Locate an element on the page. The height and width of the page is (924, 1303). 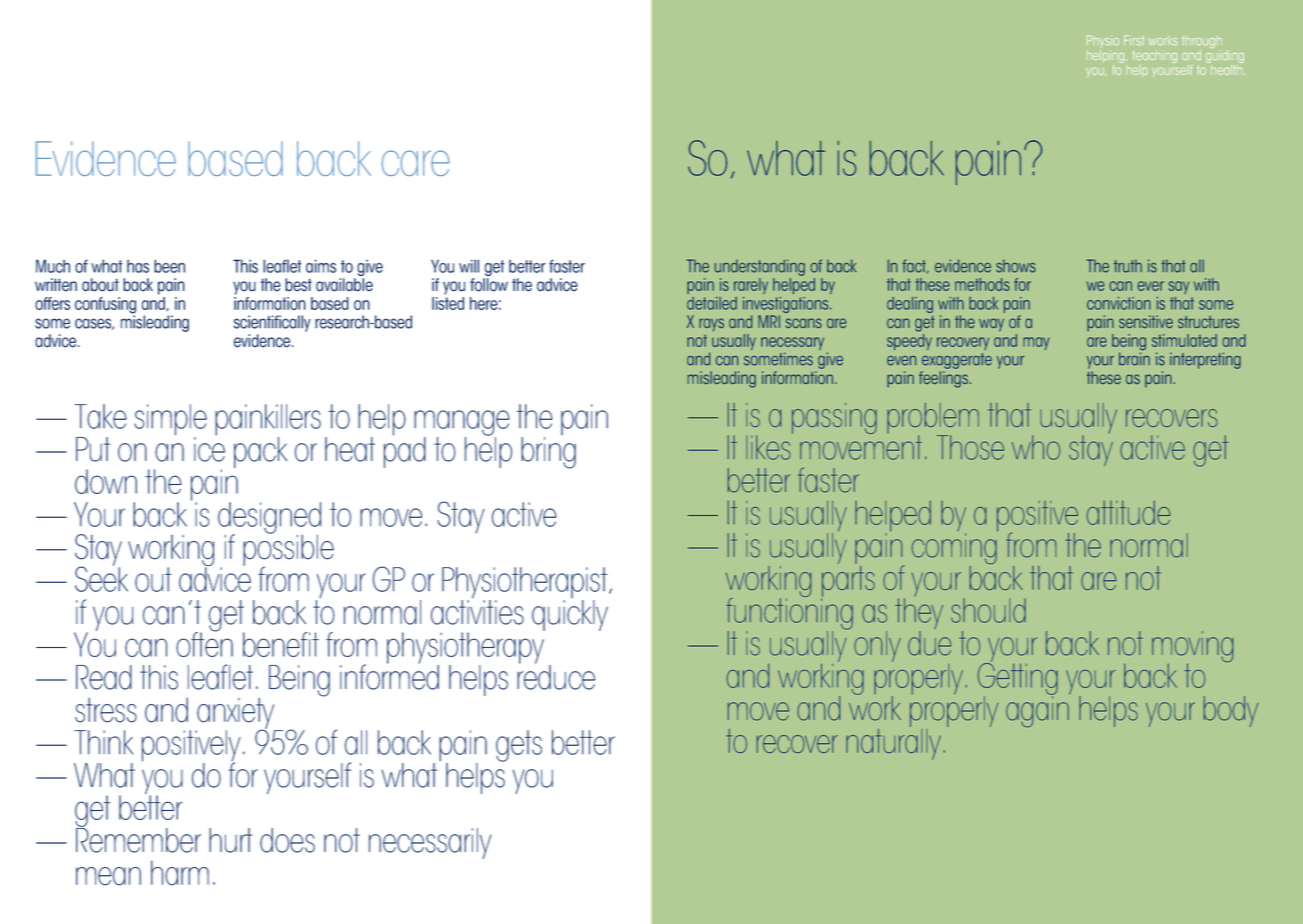
understanding is located at coordinates (760, 267).
